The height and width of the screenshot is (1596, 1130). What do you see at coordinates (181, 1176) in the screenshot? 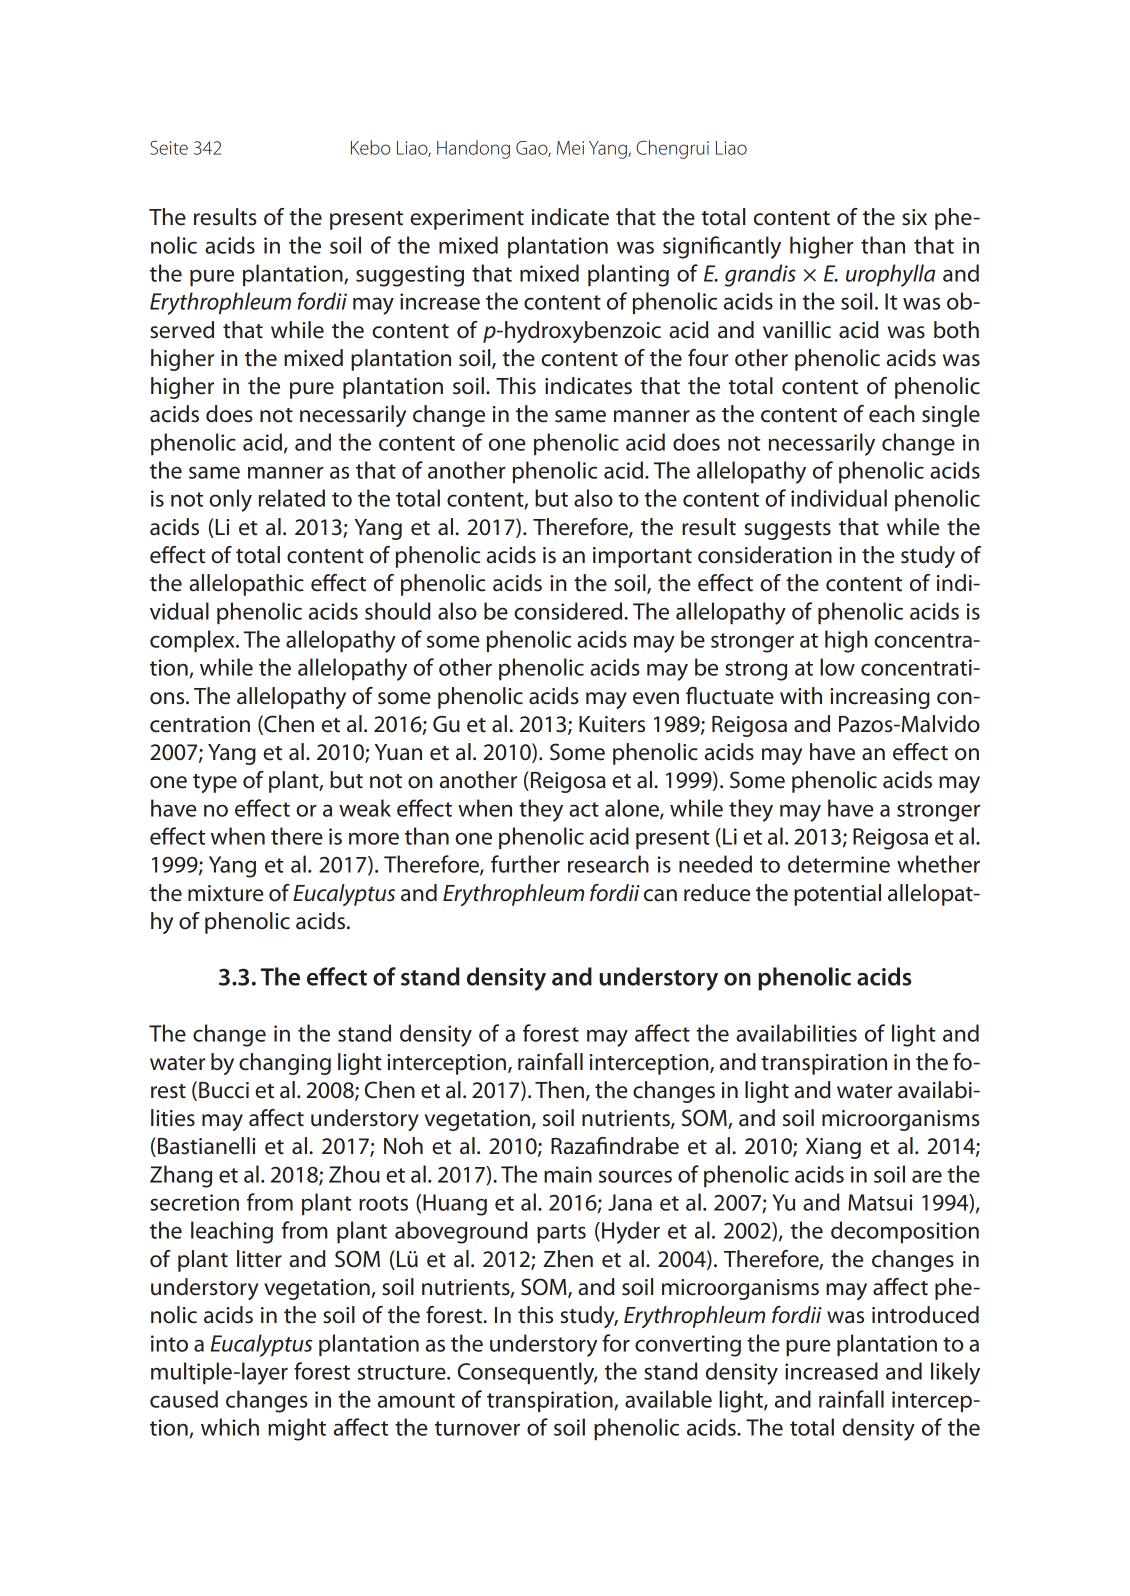
I see `Zhang` at bounding box center [181, 1176].
